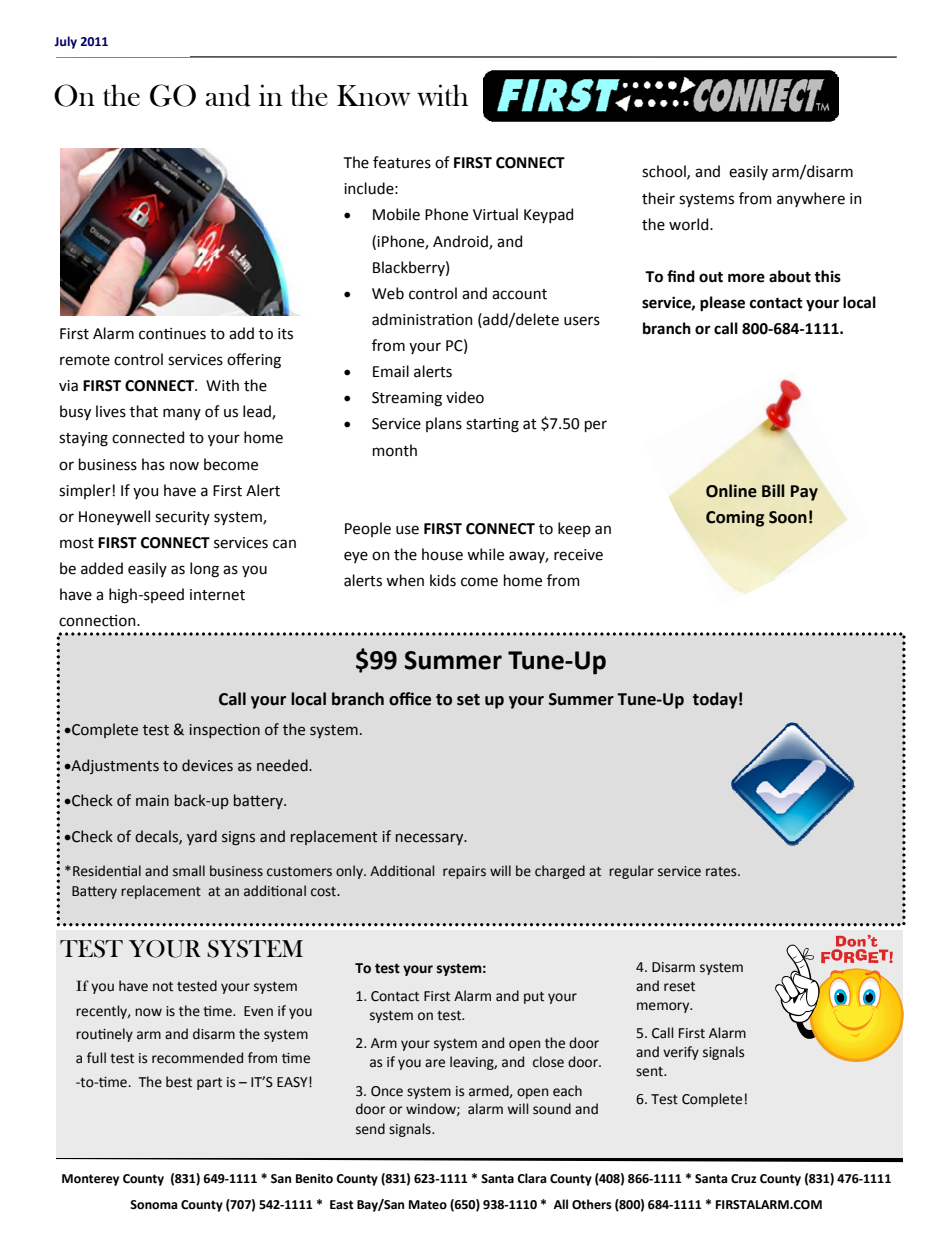 This screenshot has height=1233, width=952. I want to click on Coming, so click(735, 518).
